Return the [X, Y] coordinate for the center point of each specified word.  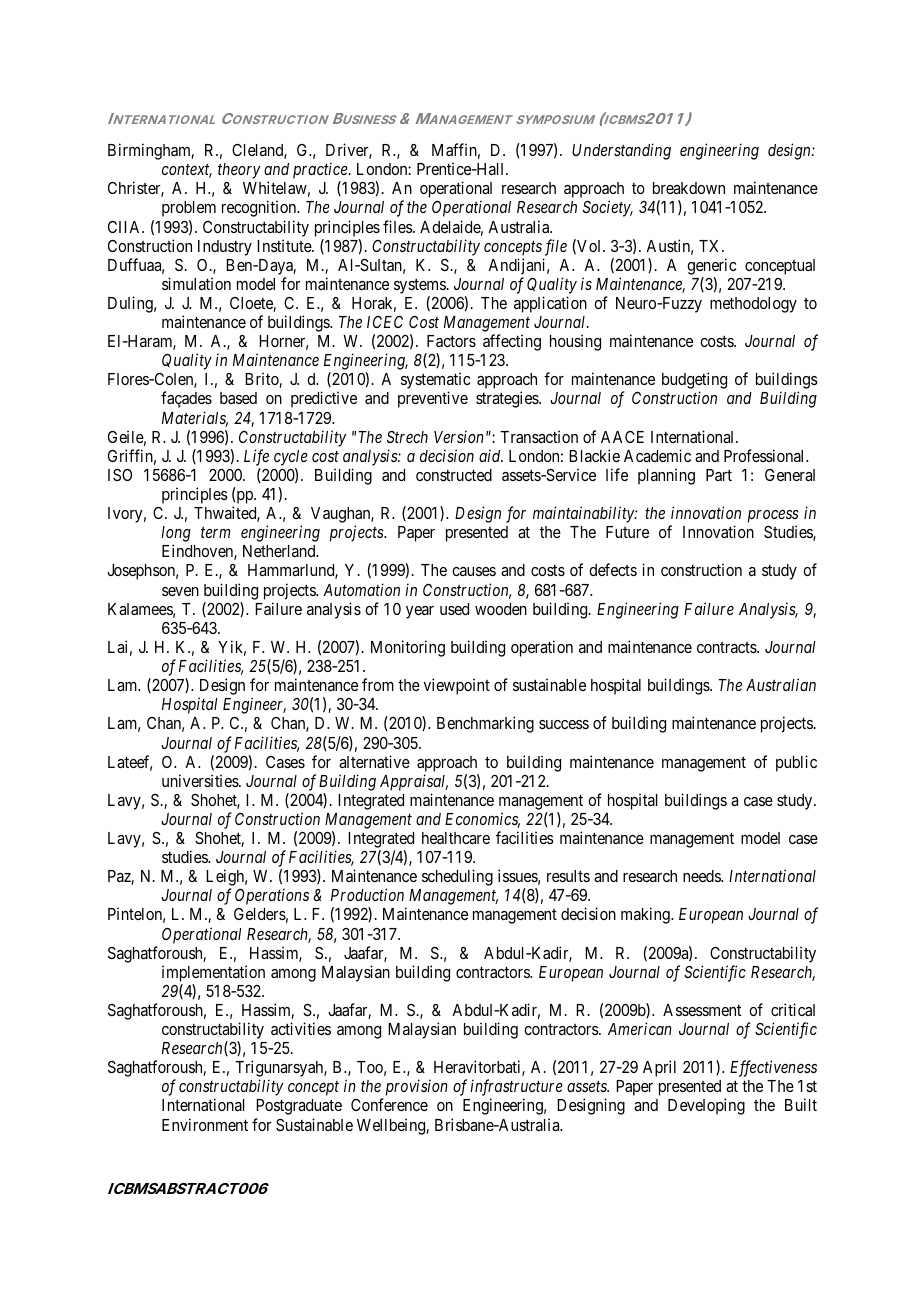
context [187, 171]
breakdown [689, 188]
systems [420, 286]
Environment [205, 1124]
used [454, 609]
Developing [706, 1106]
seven [180, 591]
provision [415, 1089]
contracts [727, 647]
